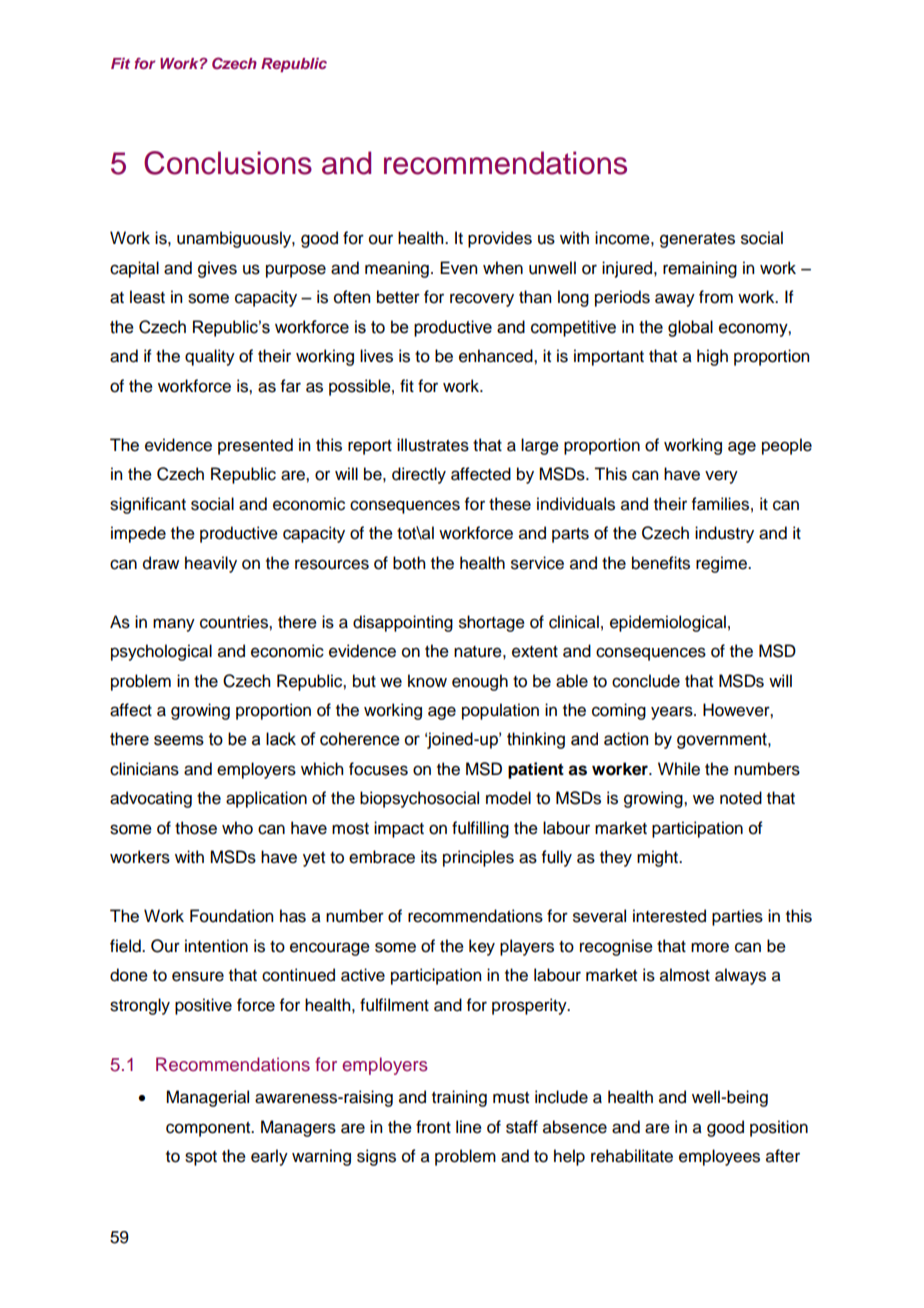  Describe the element at coordinates (409, 563) in the screenshot. I see `both` at that location.
